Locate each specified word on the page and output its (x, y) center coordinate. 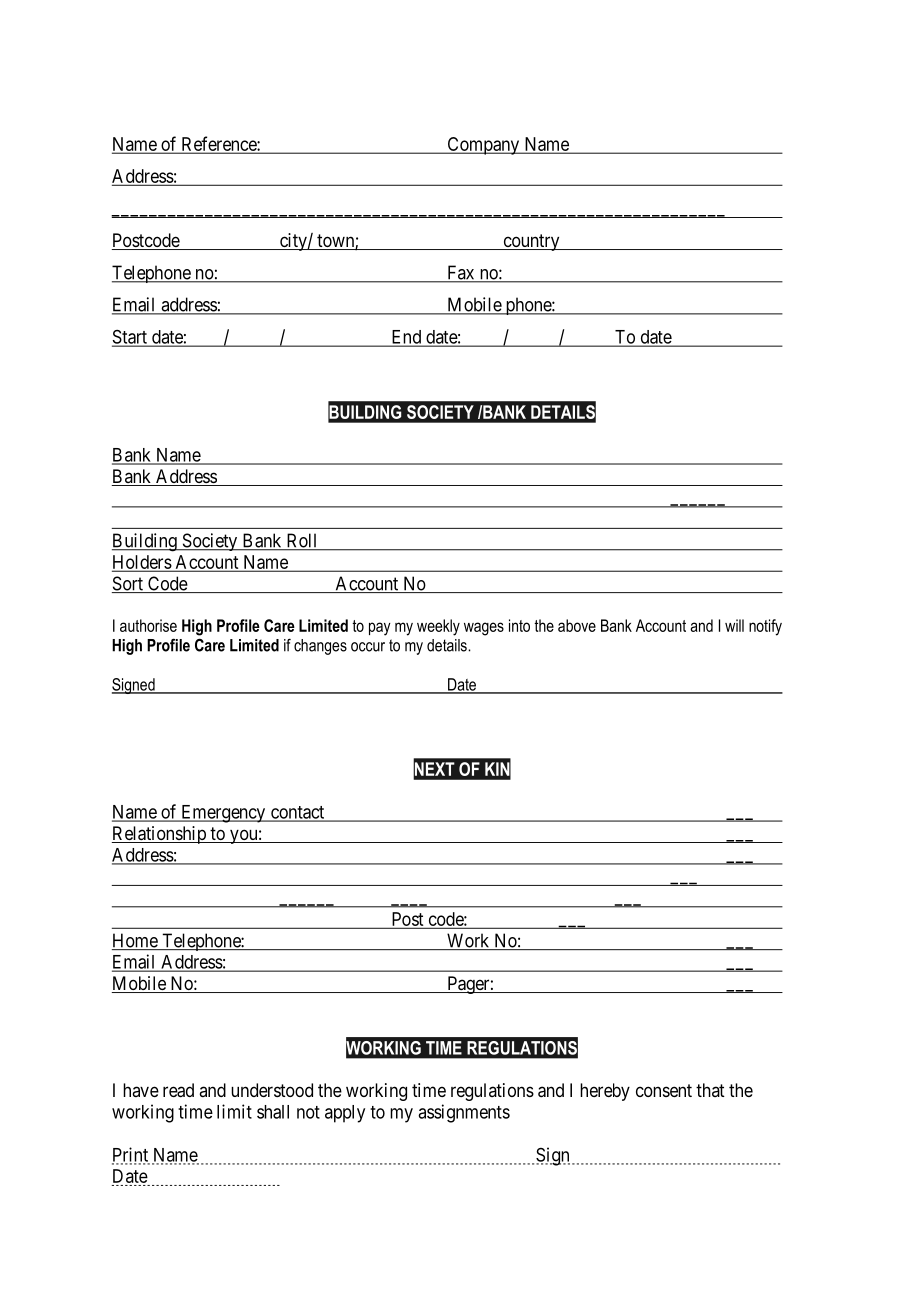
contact (297, 813)
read (178, 1090)
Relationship (159, 835)
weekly (438, 627)
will (734, 625)
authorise (148, 625)
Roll (302, 541)
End (406, 338)
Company (483, 146)
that (710, 1090)
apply (345, 1114)
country (531, 242)
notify (765, 627)
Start (130, 338)
